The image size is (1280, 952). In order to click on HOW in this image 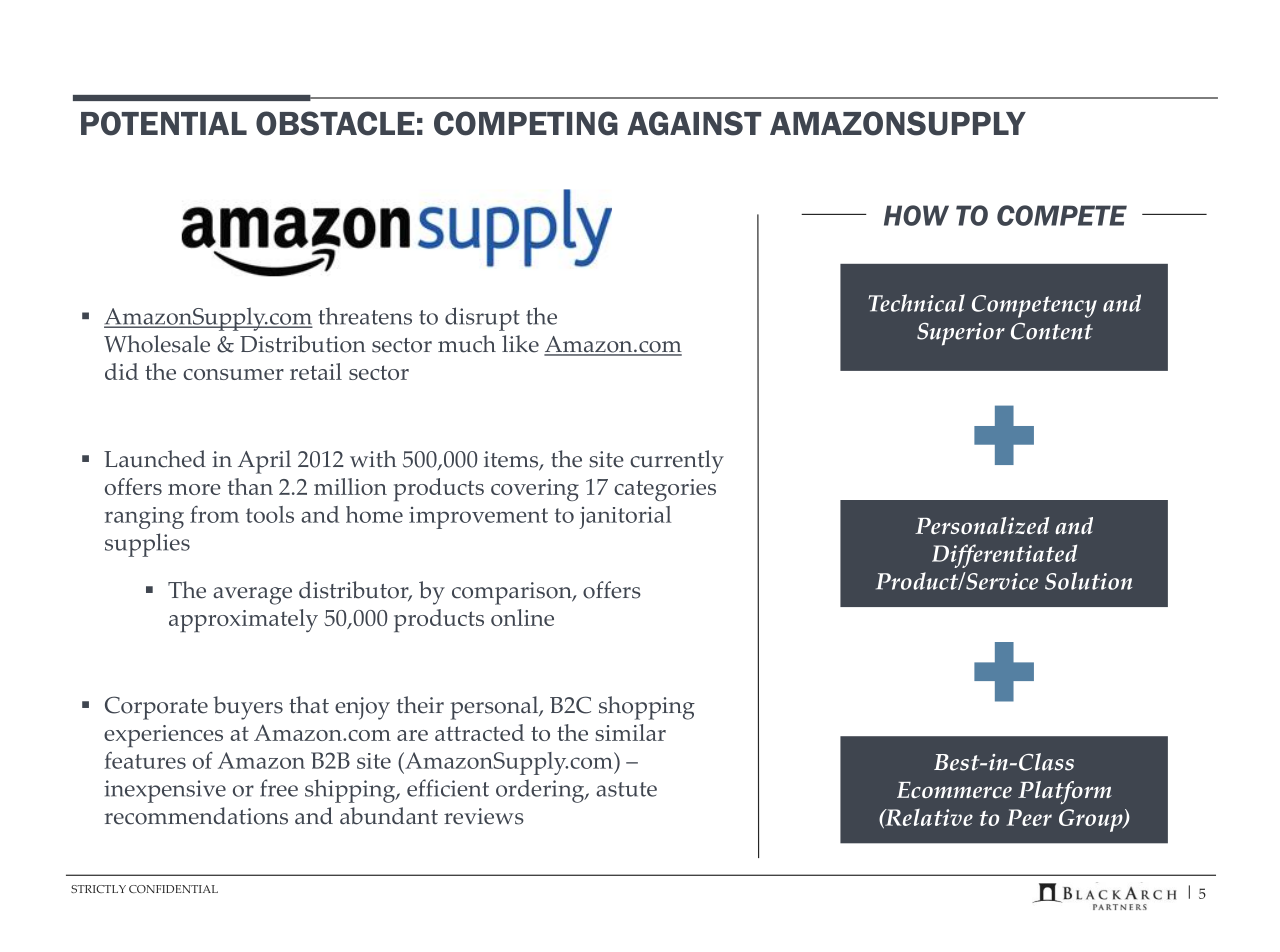, I will do `click(916, 215)`.
